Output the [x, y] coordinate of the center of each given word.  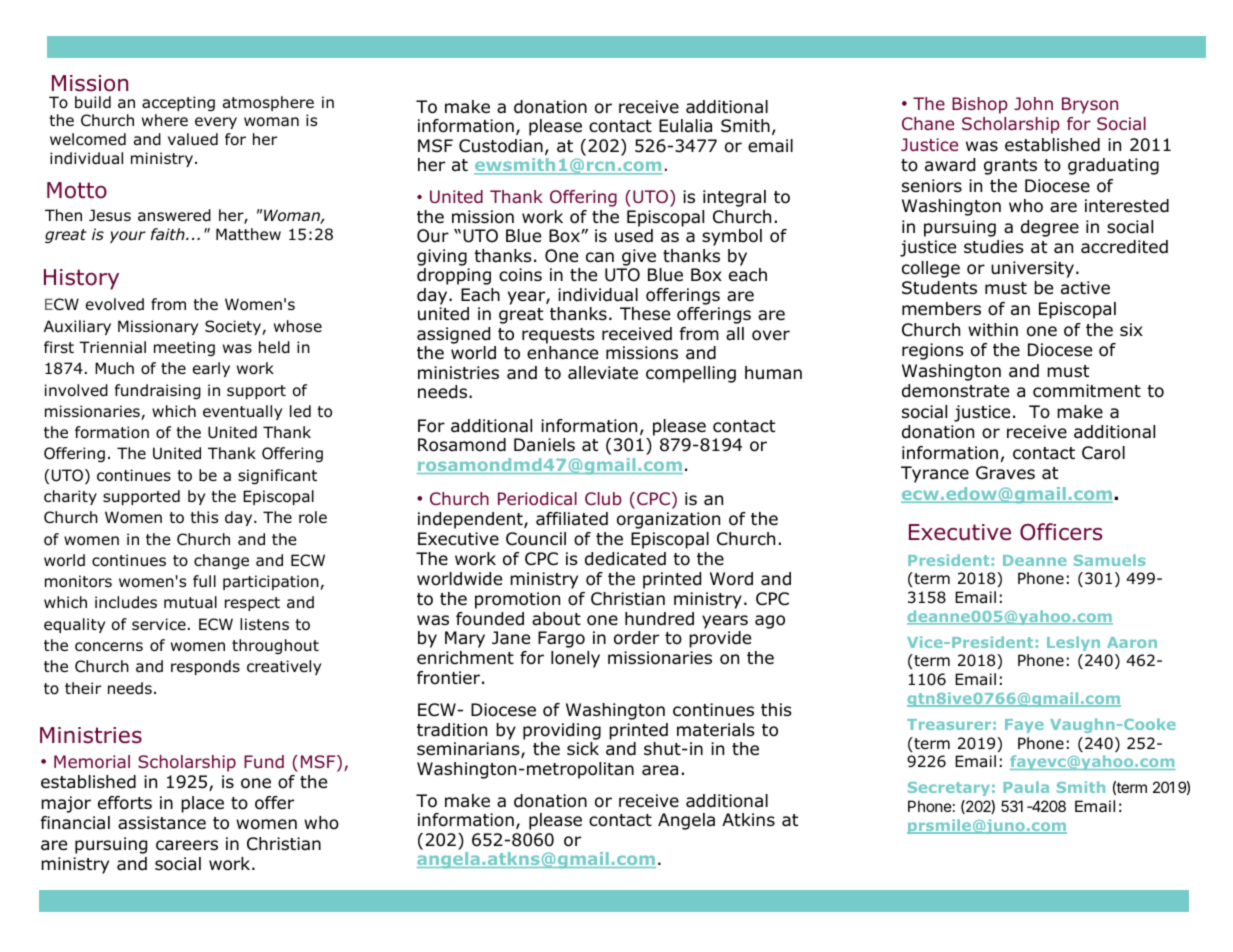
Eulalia [685, 126]
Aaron [1132, 642]
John [1033, 103]
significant [277, 477]
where [165, 120]
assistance [162, 823]
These [645, 314]
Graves [1005, 473]
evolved [115, 304]
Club [603, 498]
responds [205, 667]
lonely [575, 659]
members [941, 309]
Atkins [748, 819]
